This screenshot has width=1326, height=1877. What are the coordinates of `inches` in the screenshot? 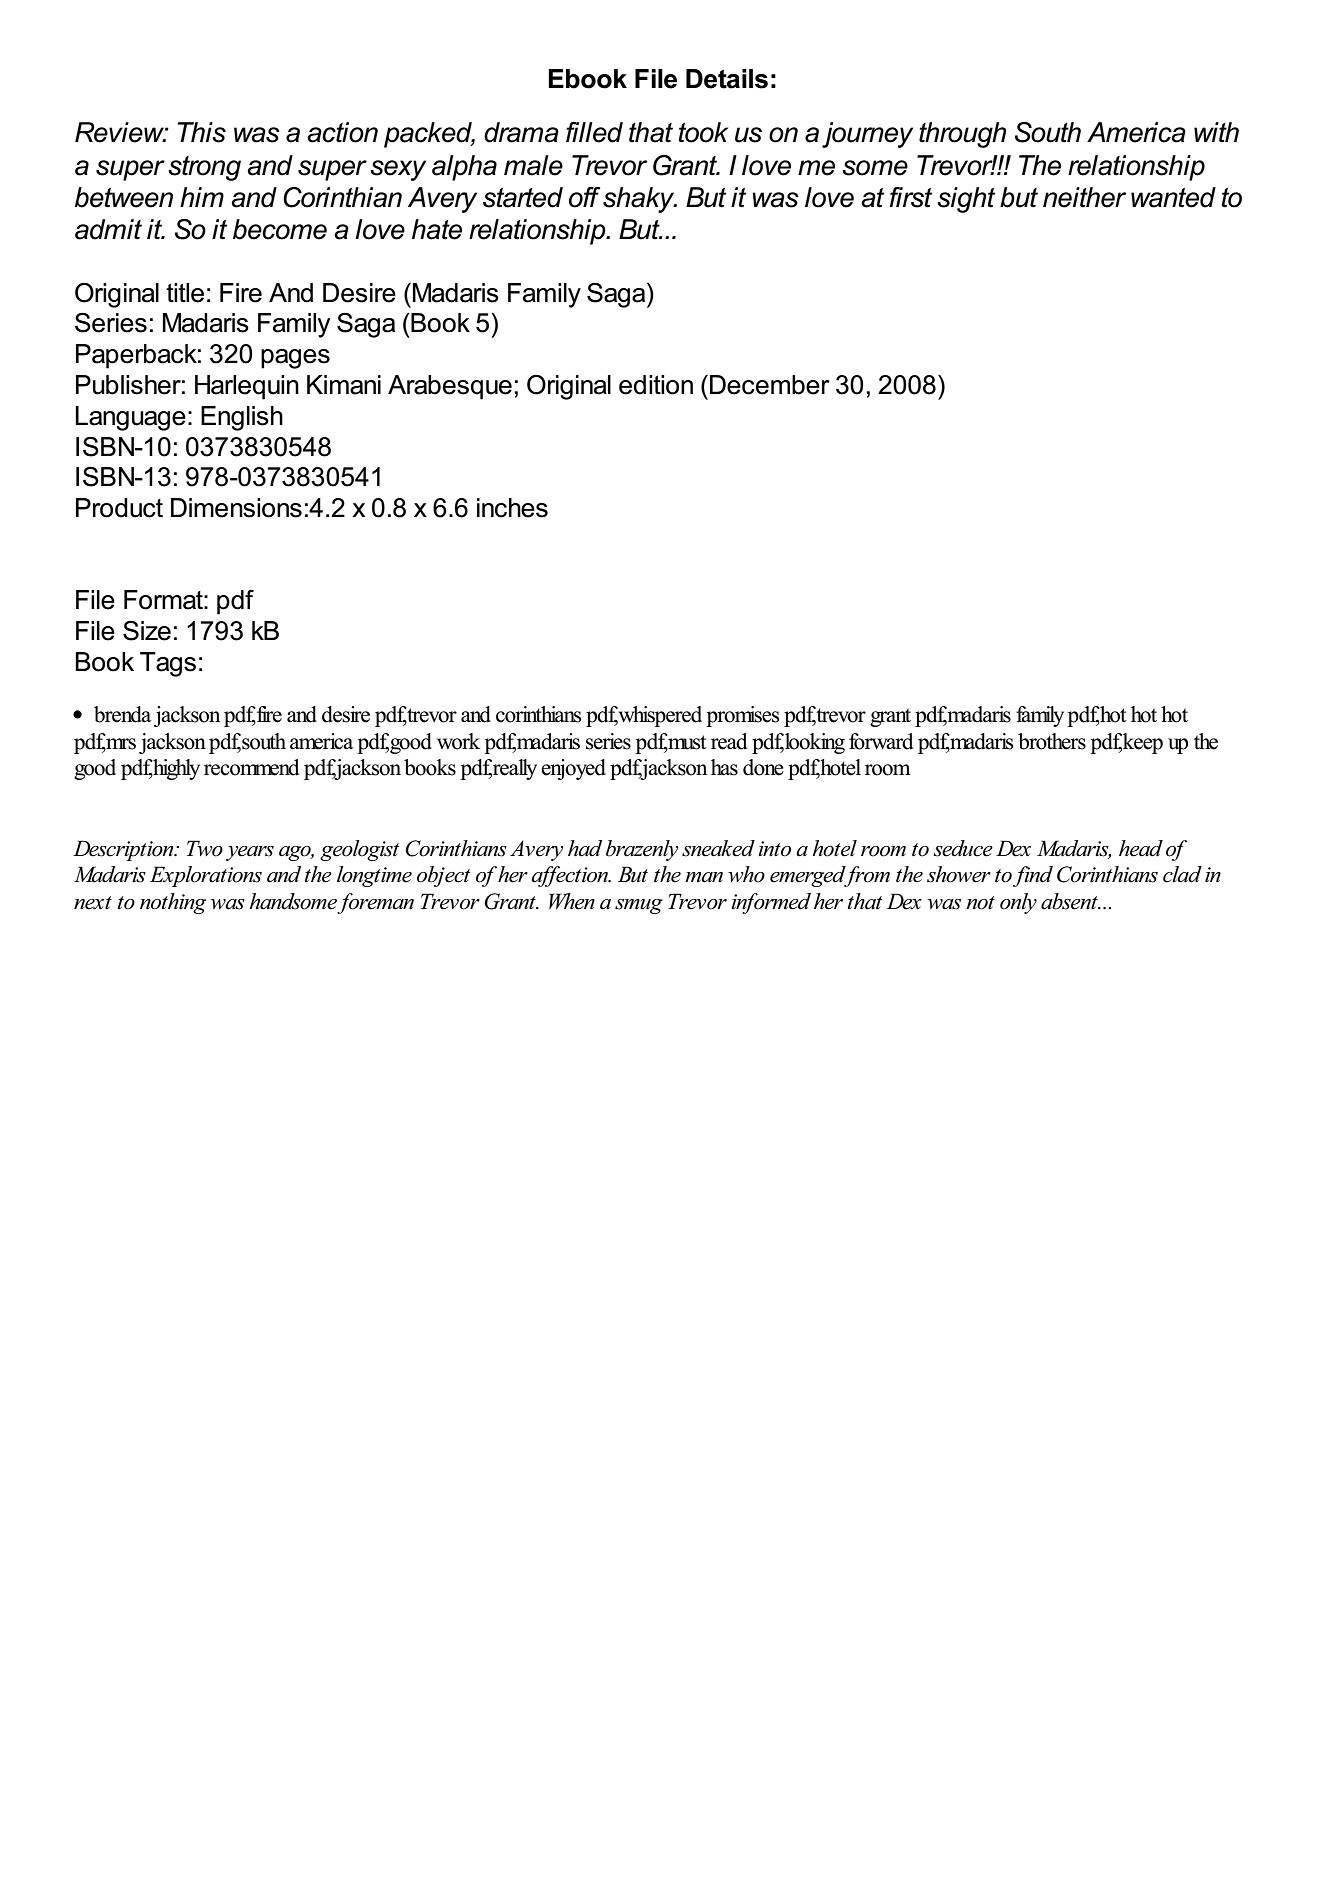 It's located at (512, 508).
